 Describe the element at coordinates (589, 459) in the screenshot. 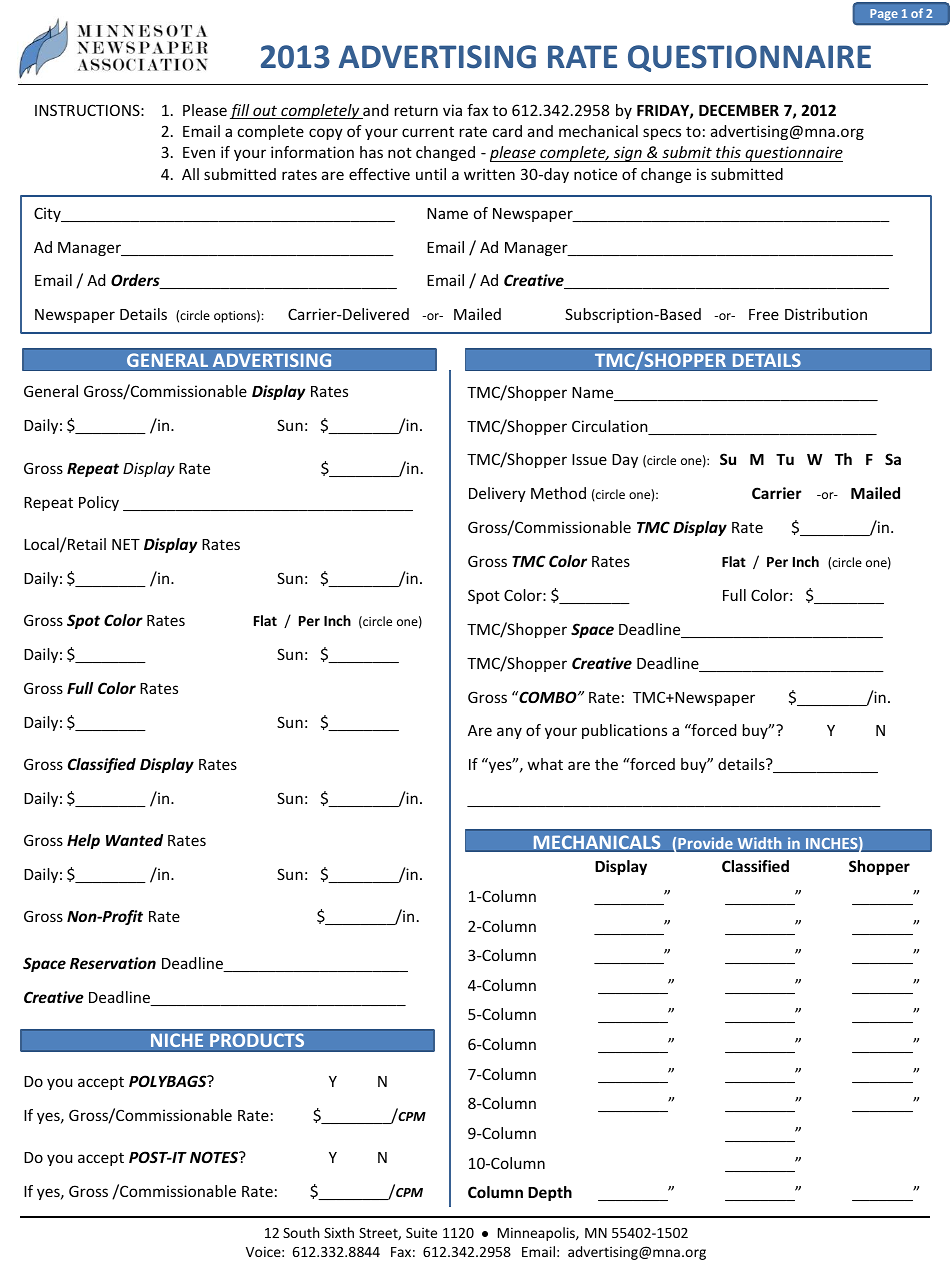

I see `Issue` at that location.
